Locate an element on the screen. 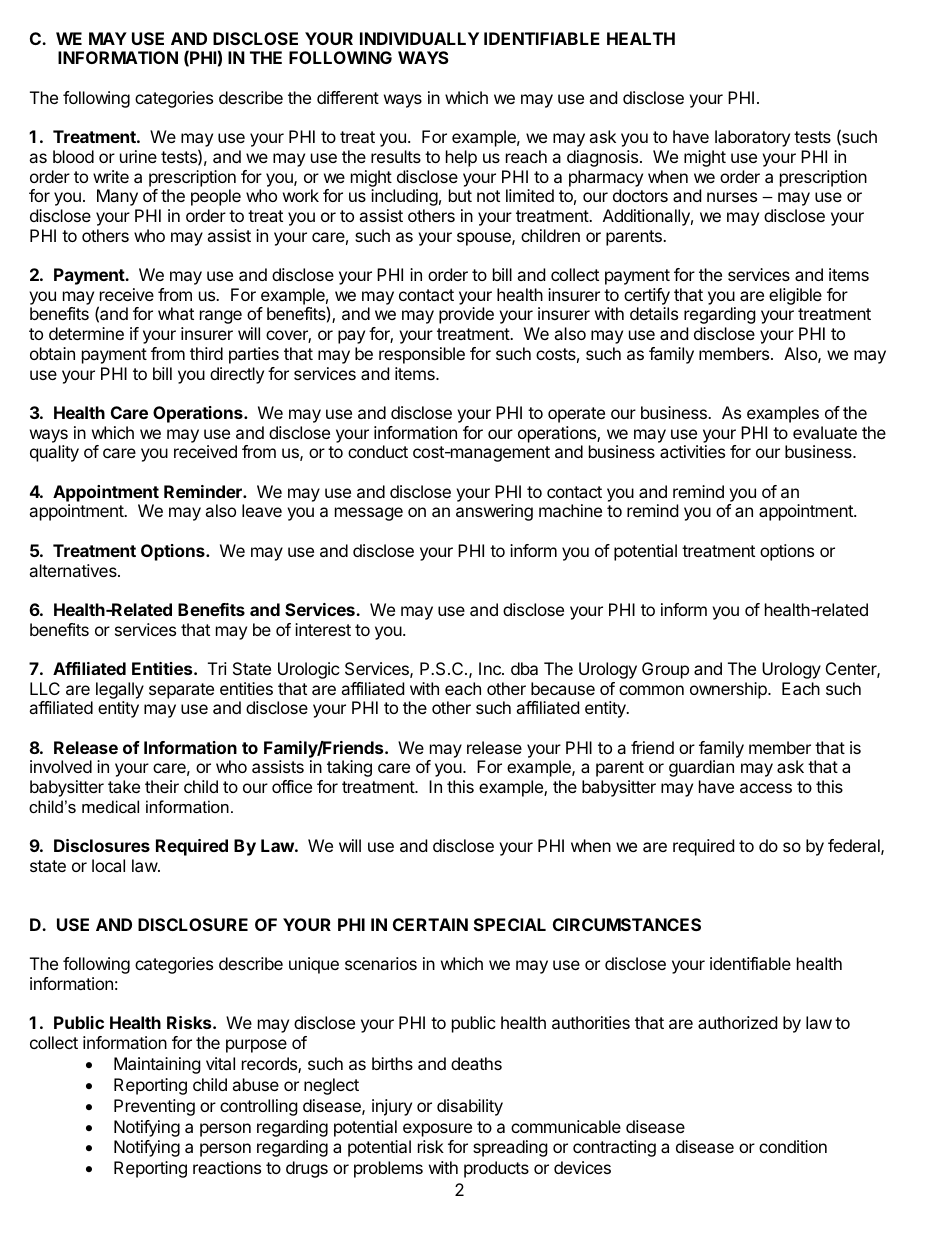 The height and width of the screenshot is (1233, 952). conduct is located at coordinates (378, 451).
